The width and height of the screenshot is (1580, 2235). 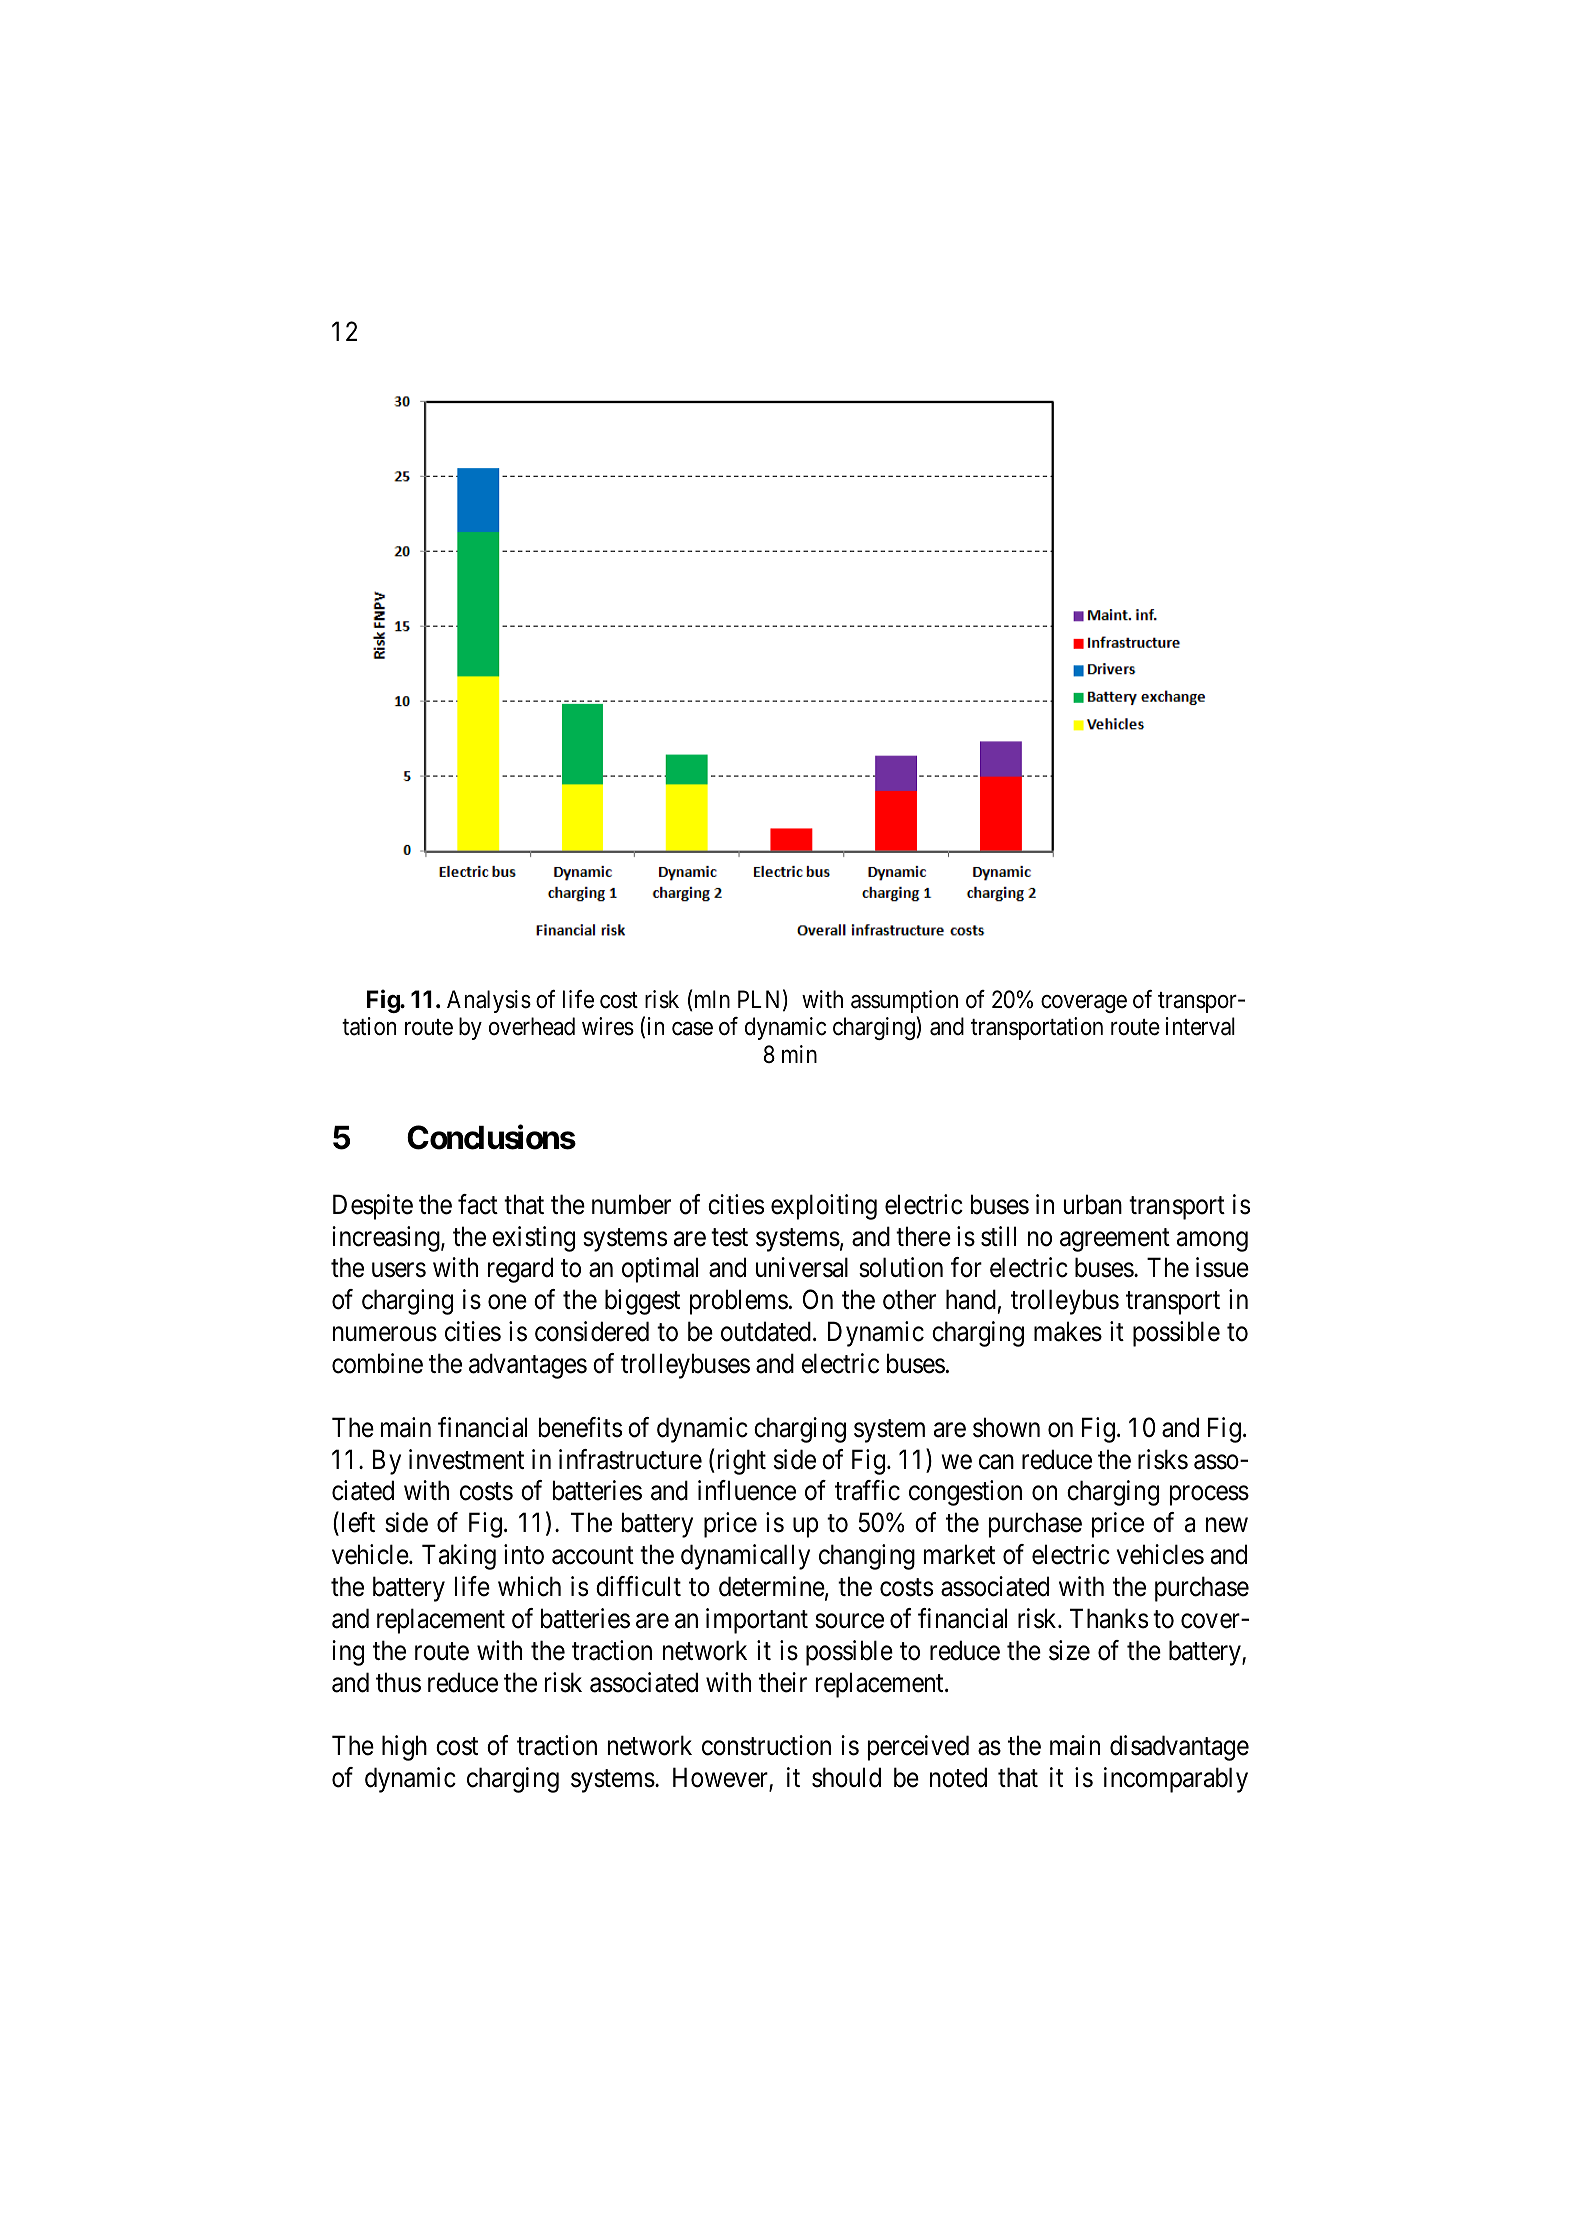 I want to click on case, so click(x=692, y=1029).
